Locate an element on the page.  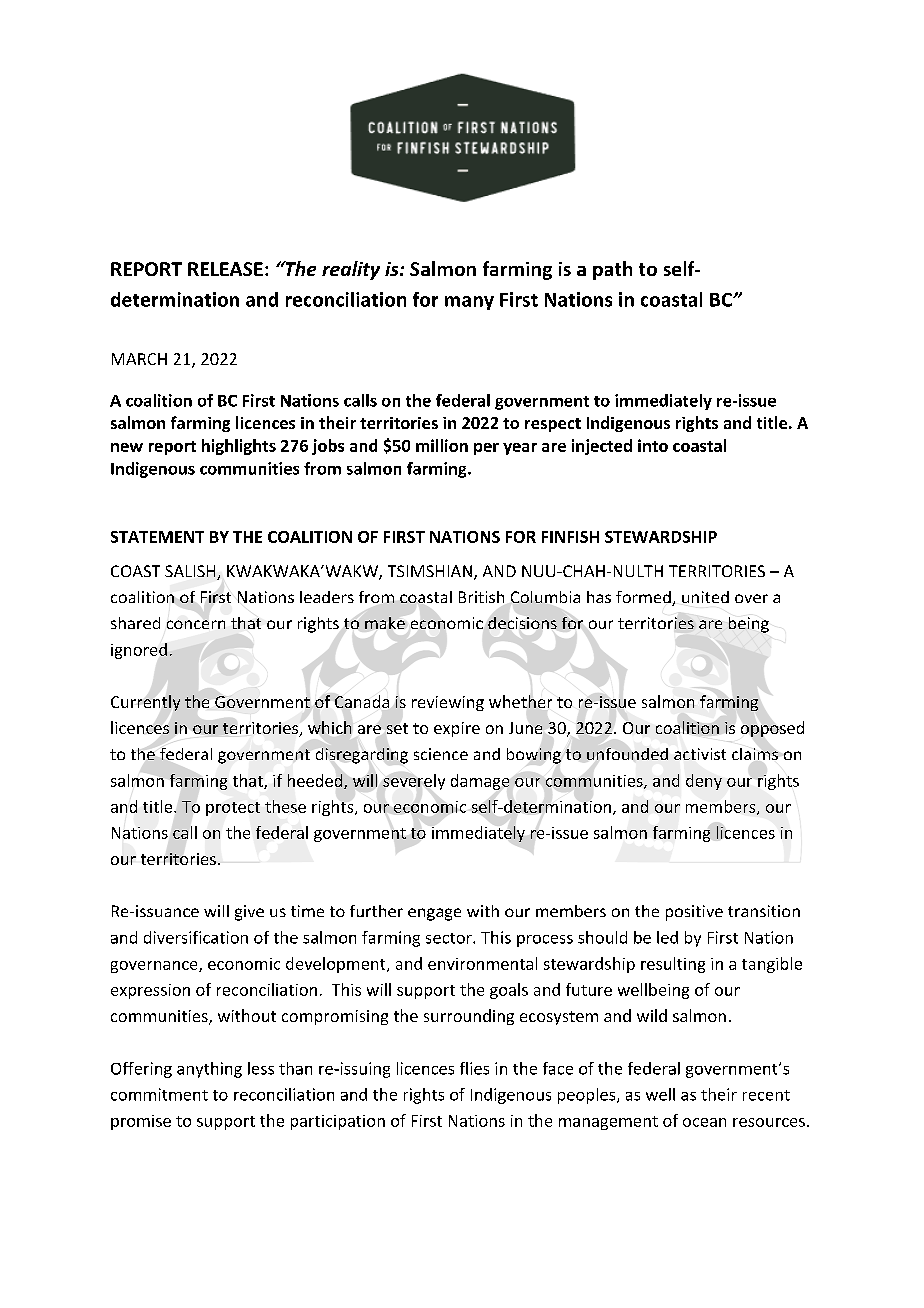
protect is located at coordinates (233, 809).
